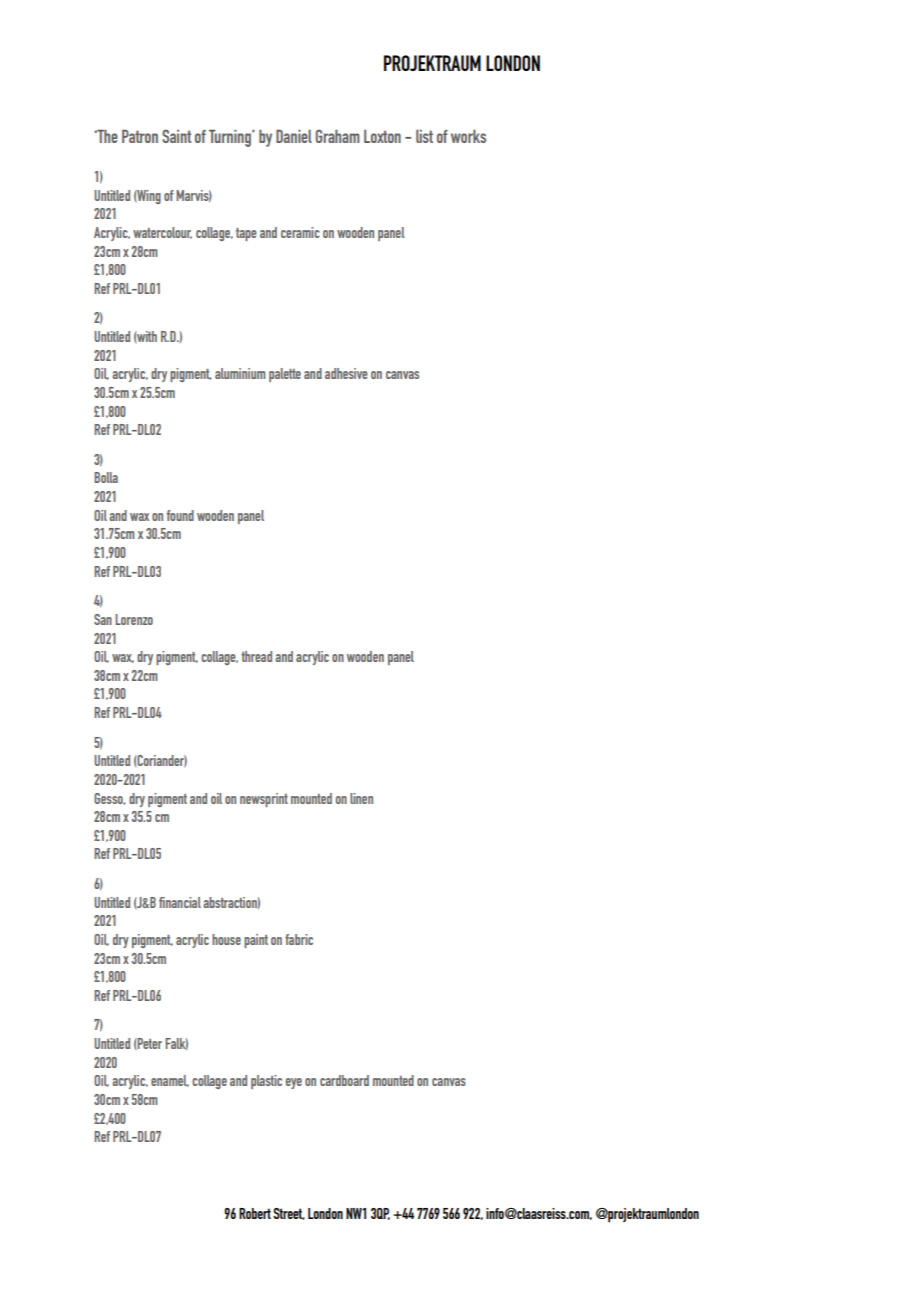 Image resolution: width=924 pixels, height=1308 pixels. Describe the element at coordinates (361, 798) in the document. I see `linen` at that location.
